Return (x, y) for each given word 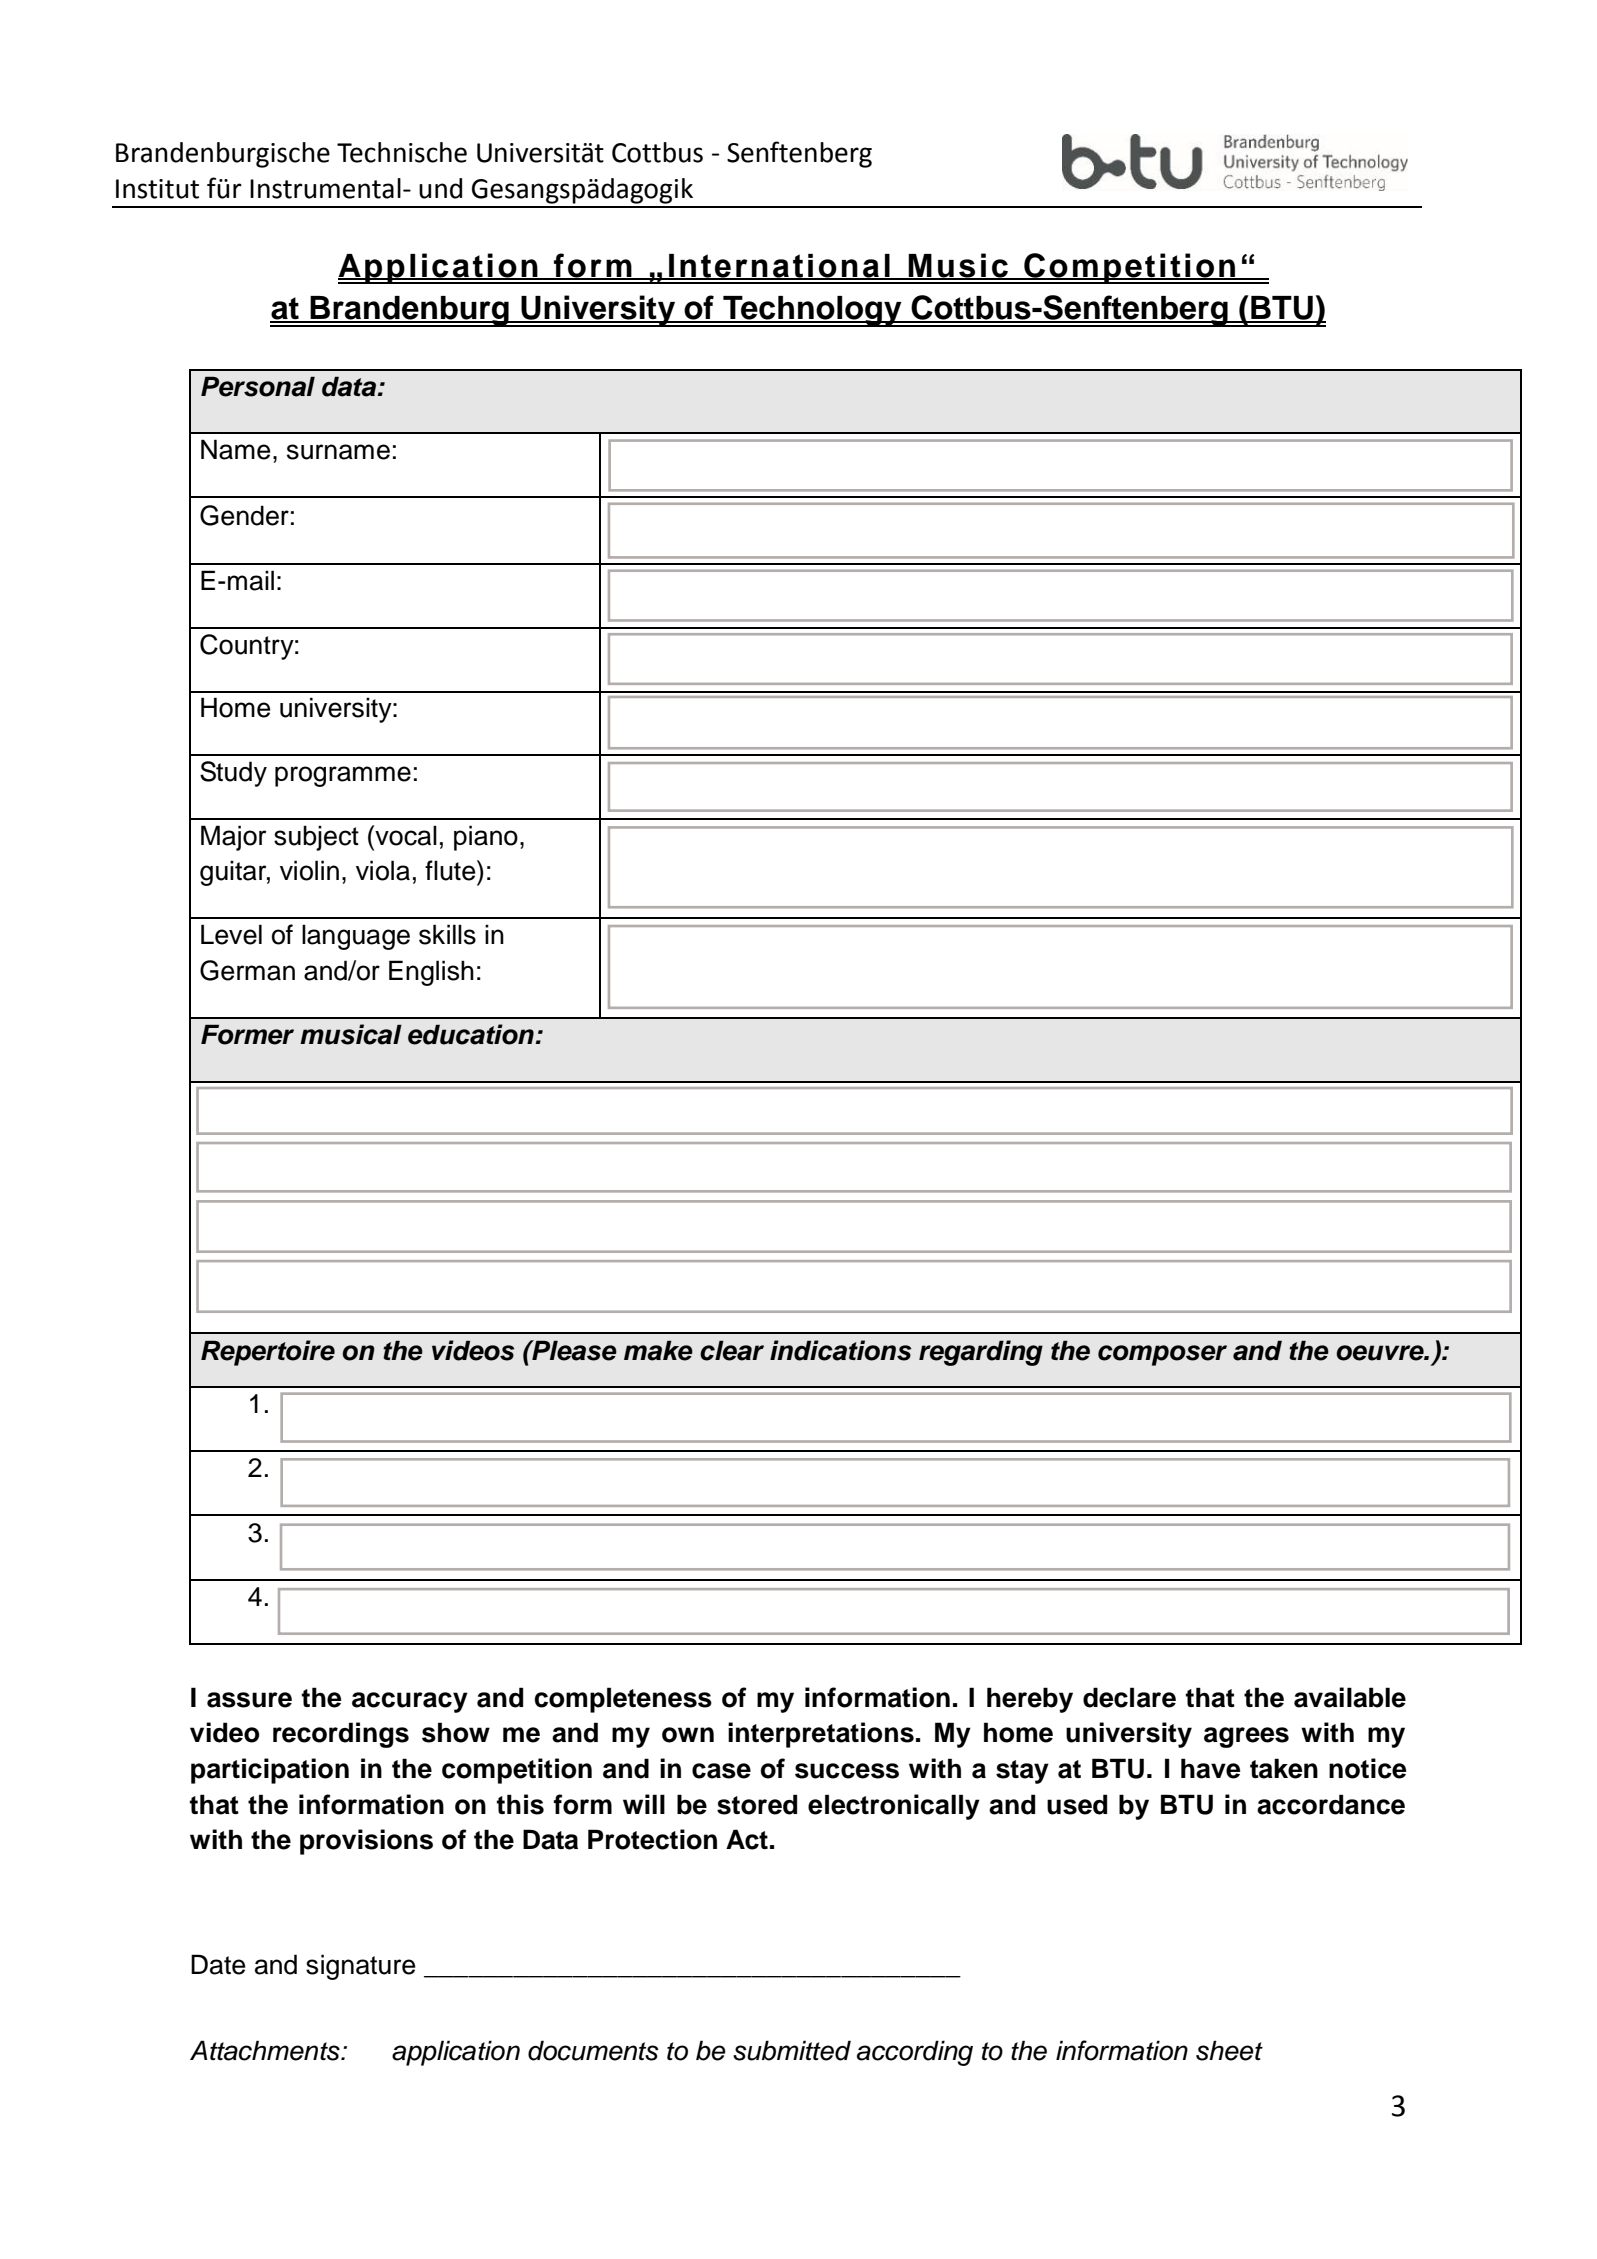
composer (1162, 1355)
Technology (812, 311)
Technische (402, 152)
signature (361, 1967)
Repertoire (268, 1353)
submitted (792, 2050)
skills (447, 934)
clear (732, 1350)
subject (316, 838)
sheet (1229, 2050)
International (779, 267)
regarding (981, 1353)
